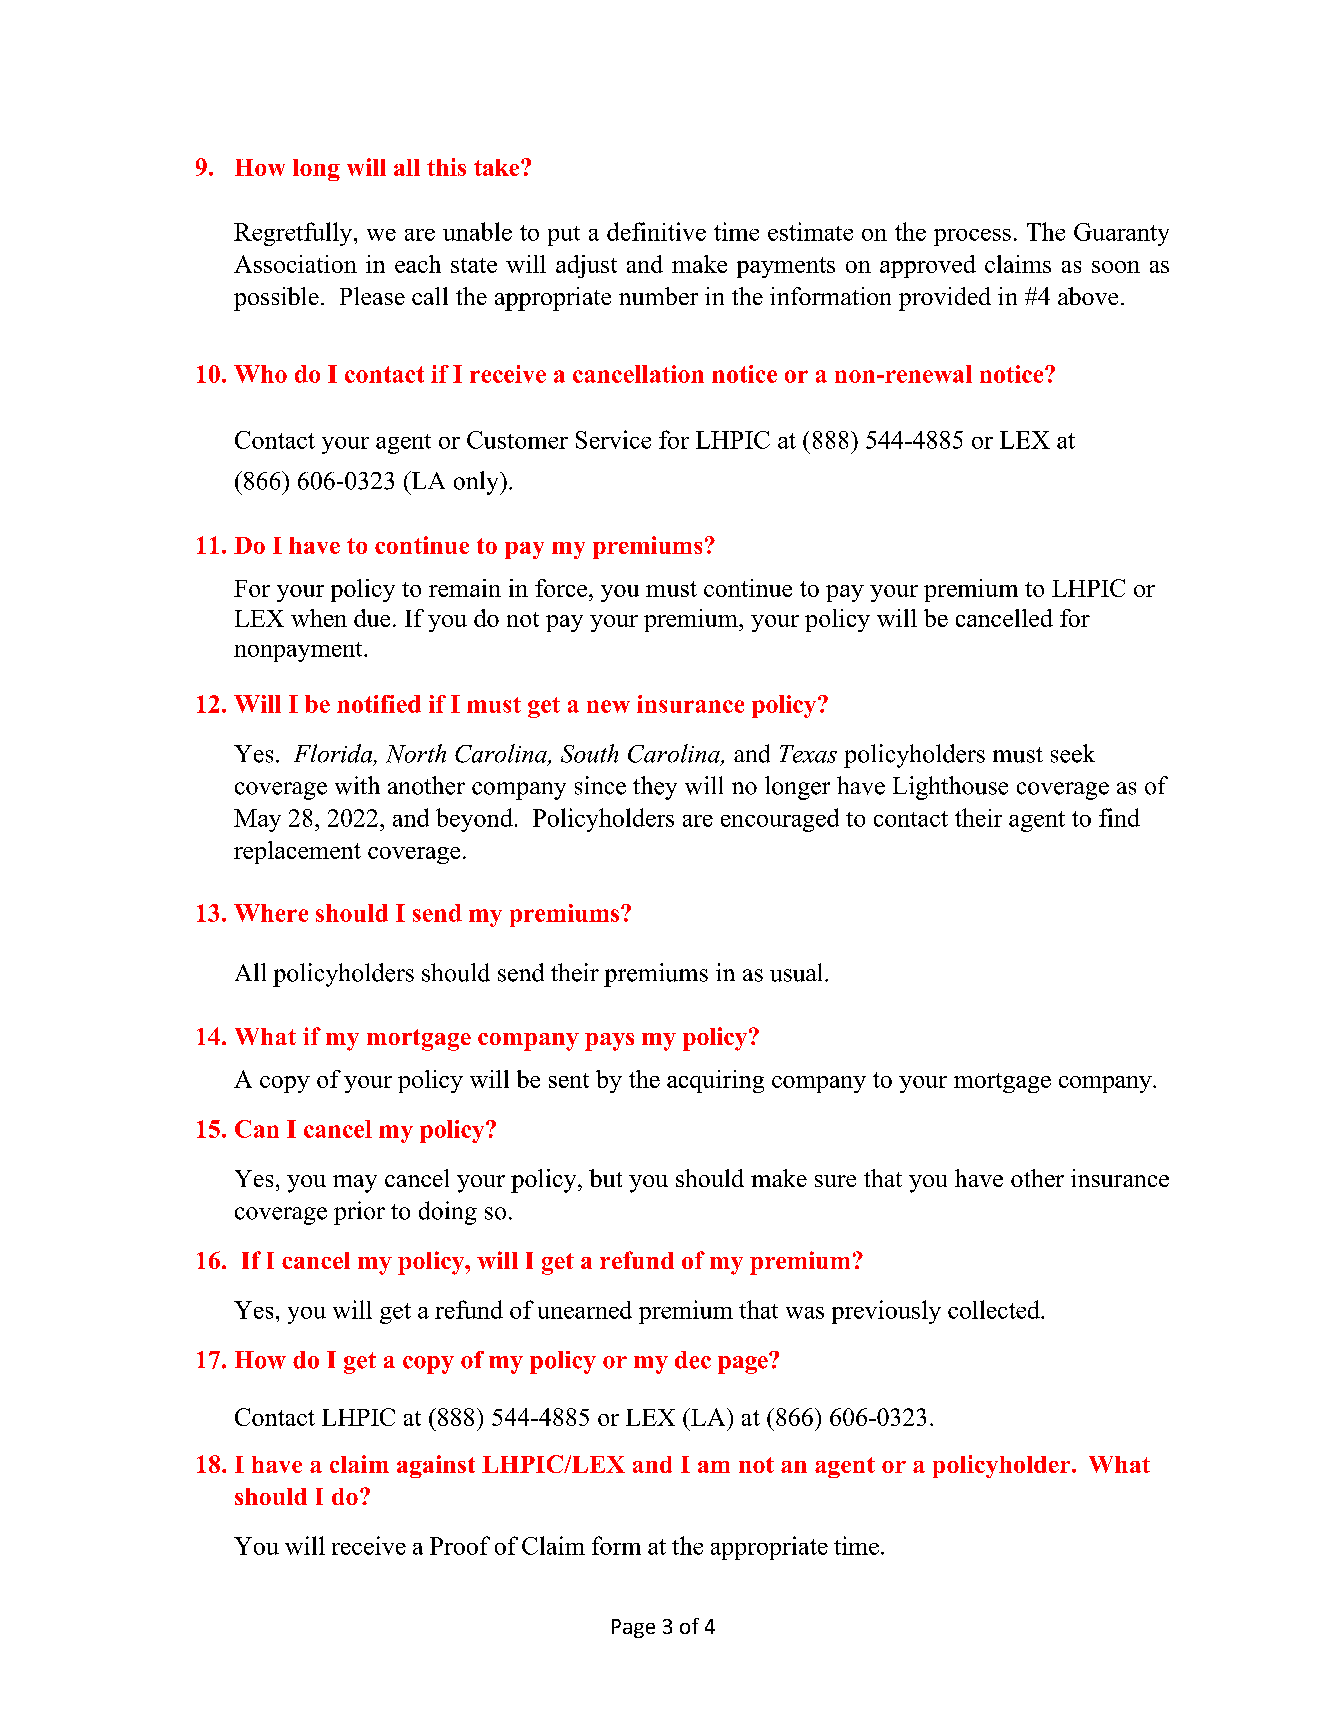  I want to click on dec, so click(693, 1360).
